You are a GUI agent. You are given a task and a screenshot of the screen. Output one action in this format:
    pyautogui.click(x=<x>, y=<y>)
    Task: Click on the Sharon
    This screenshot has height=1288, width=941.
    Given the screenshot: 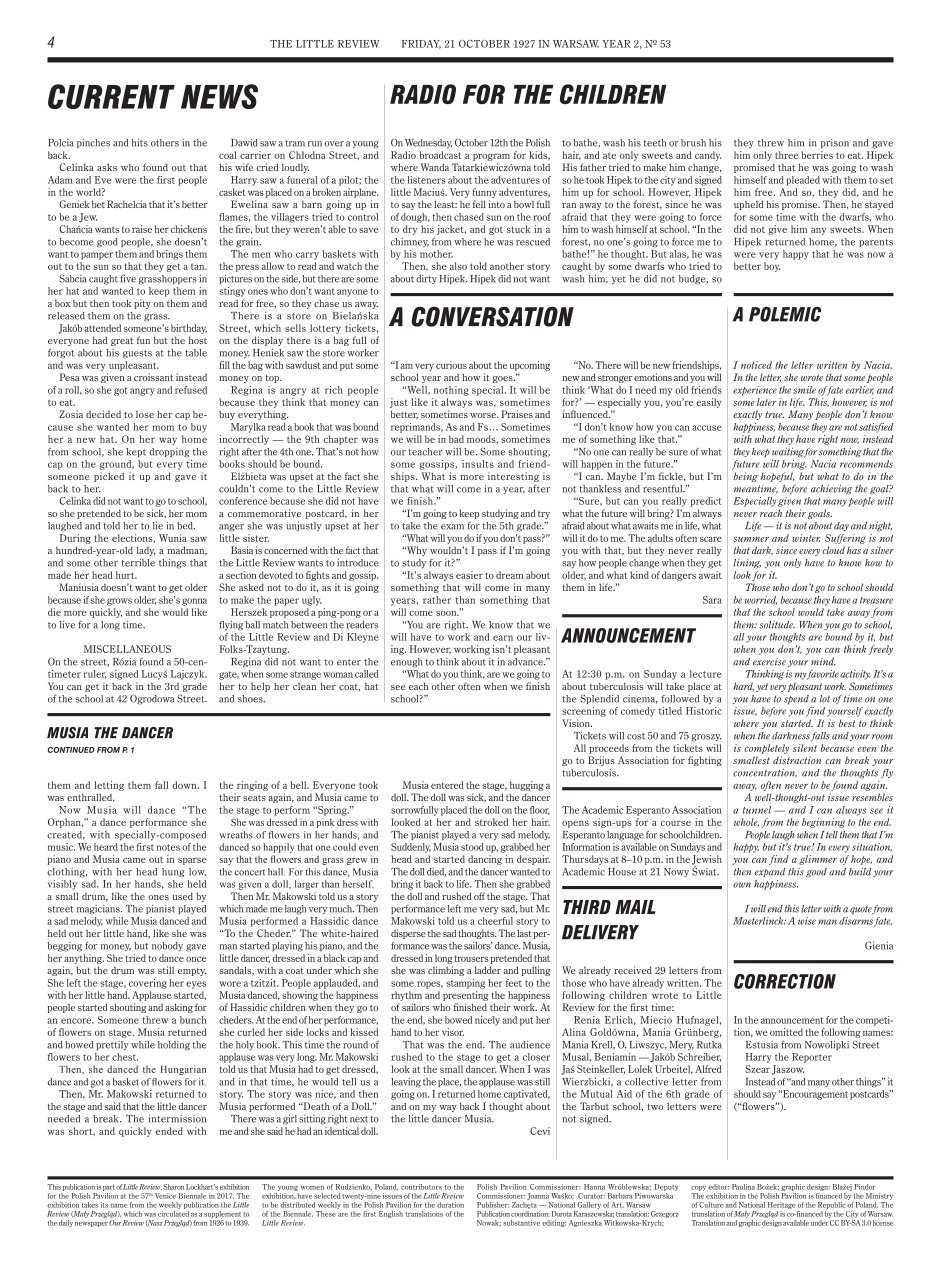 What is the action you would take?
    pyautogui.click(x=173, y=1187)
